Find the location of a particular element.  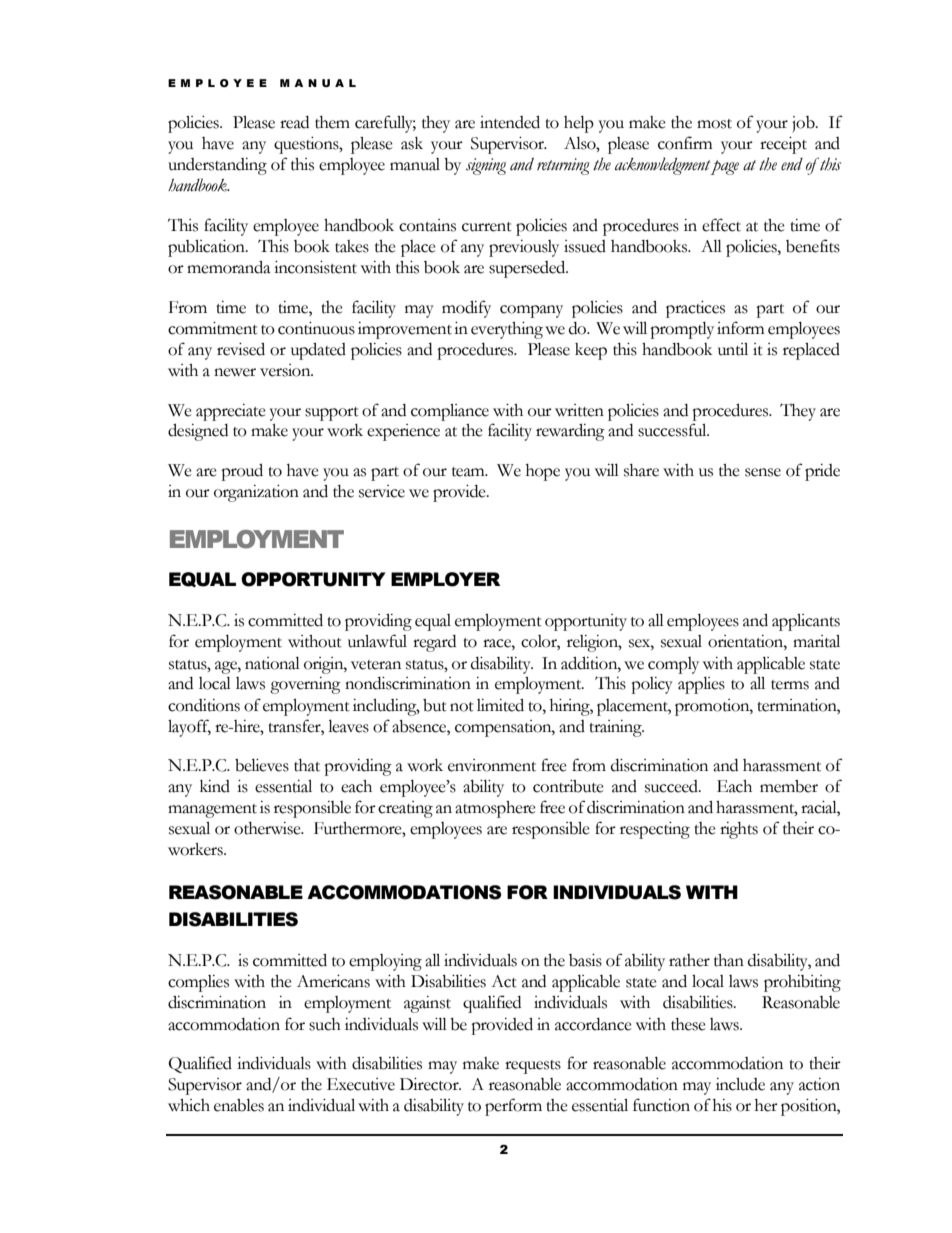

enables is located at coordinates (239, 1105).
